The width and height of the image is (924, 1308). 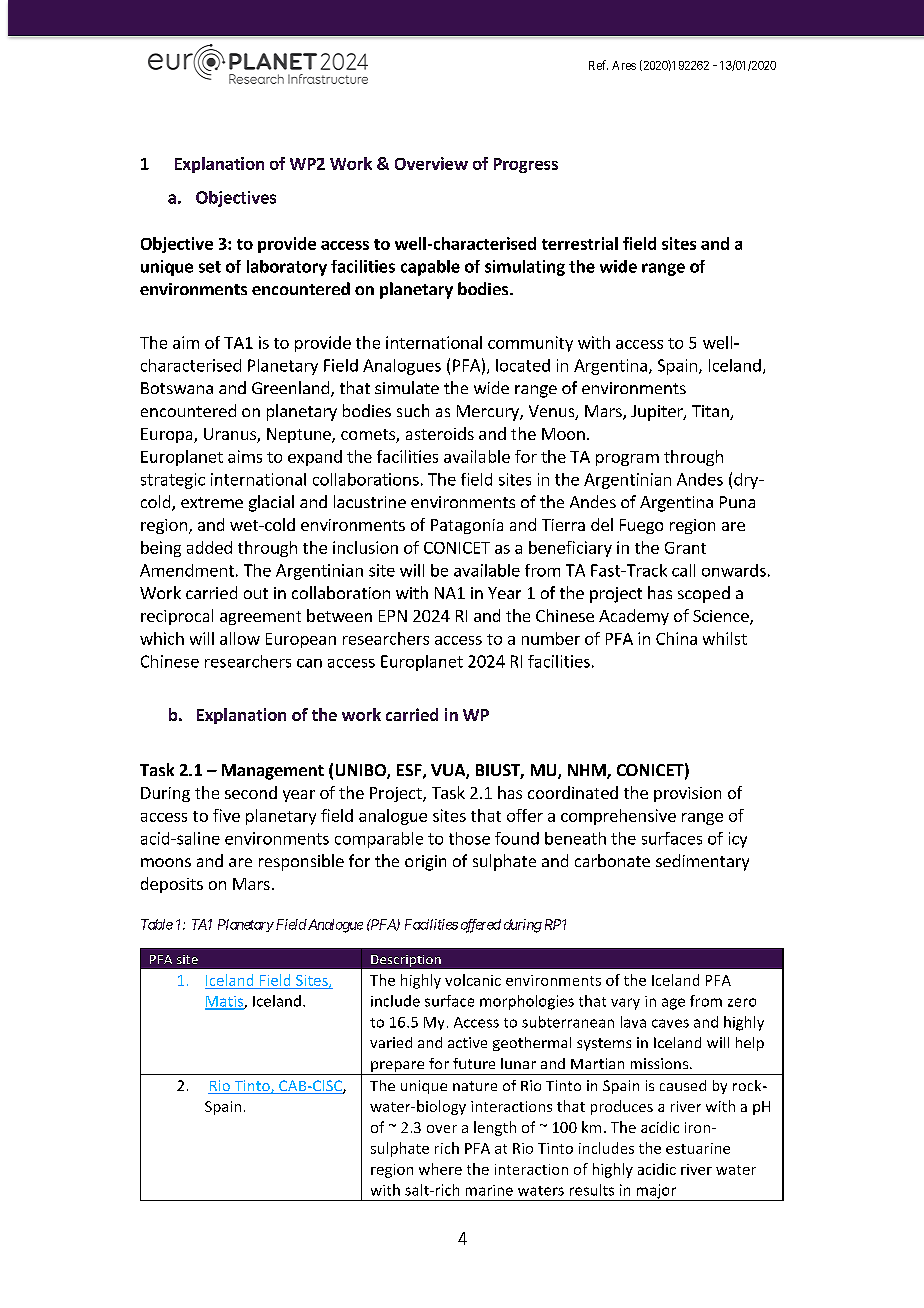 I want to click on Grant, so click(x=685, y=548).
